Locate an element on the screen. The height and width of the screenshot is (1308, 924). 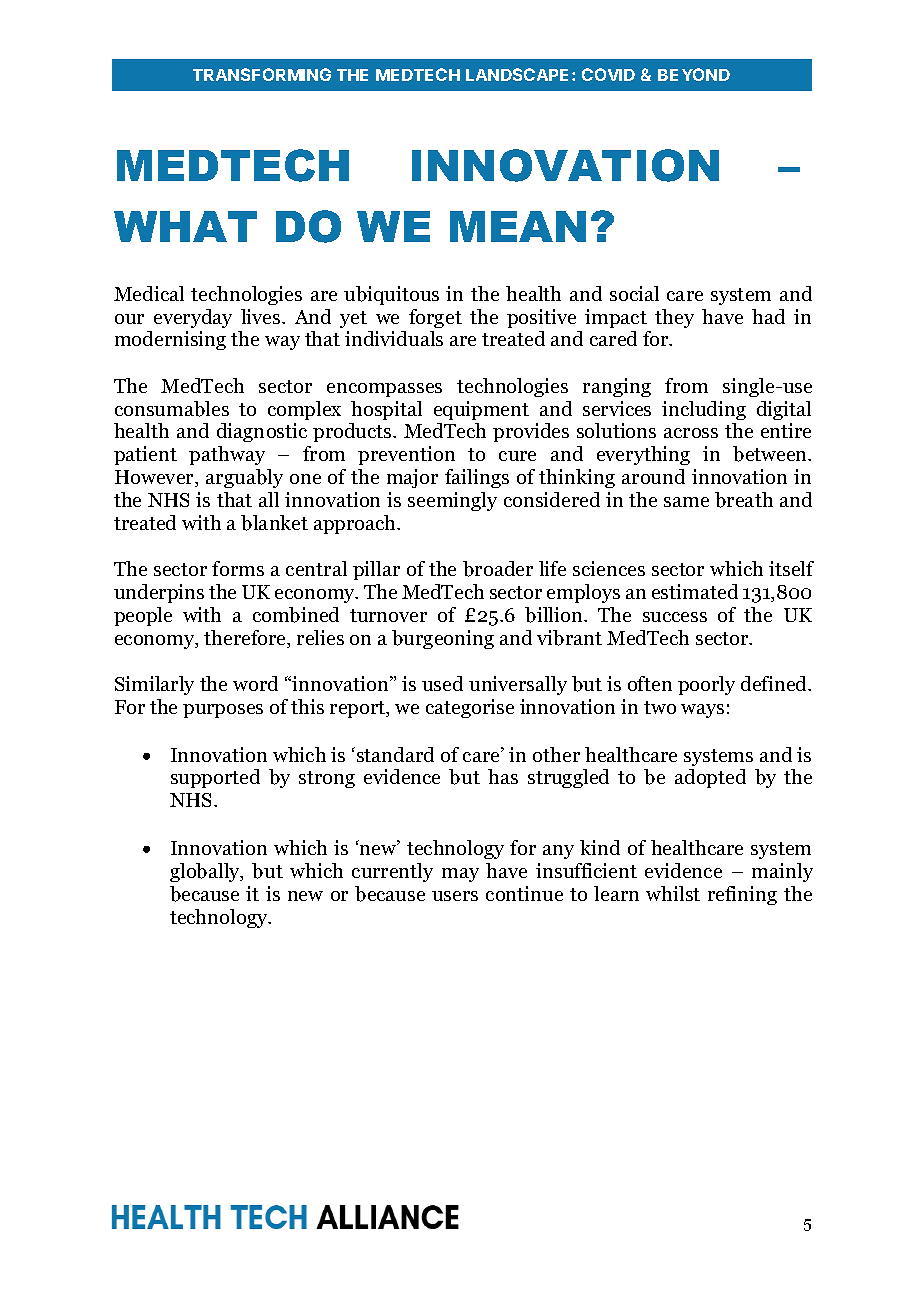
BEYOND is located at coordinates (694, 74).
